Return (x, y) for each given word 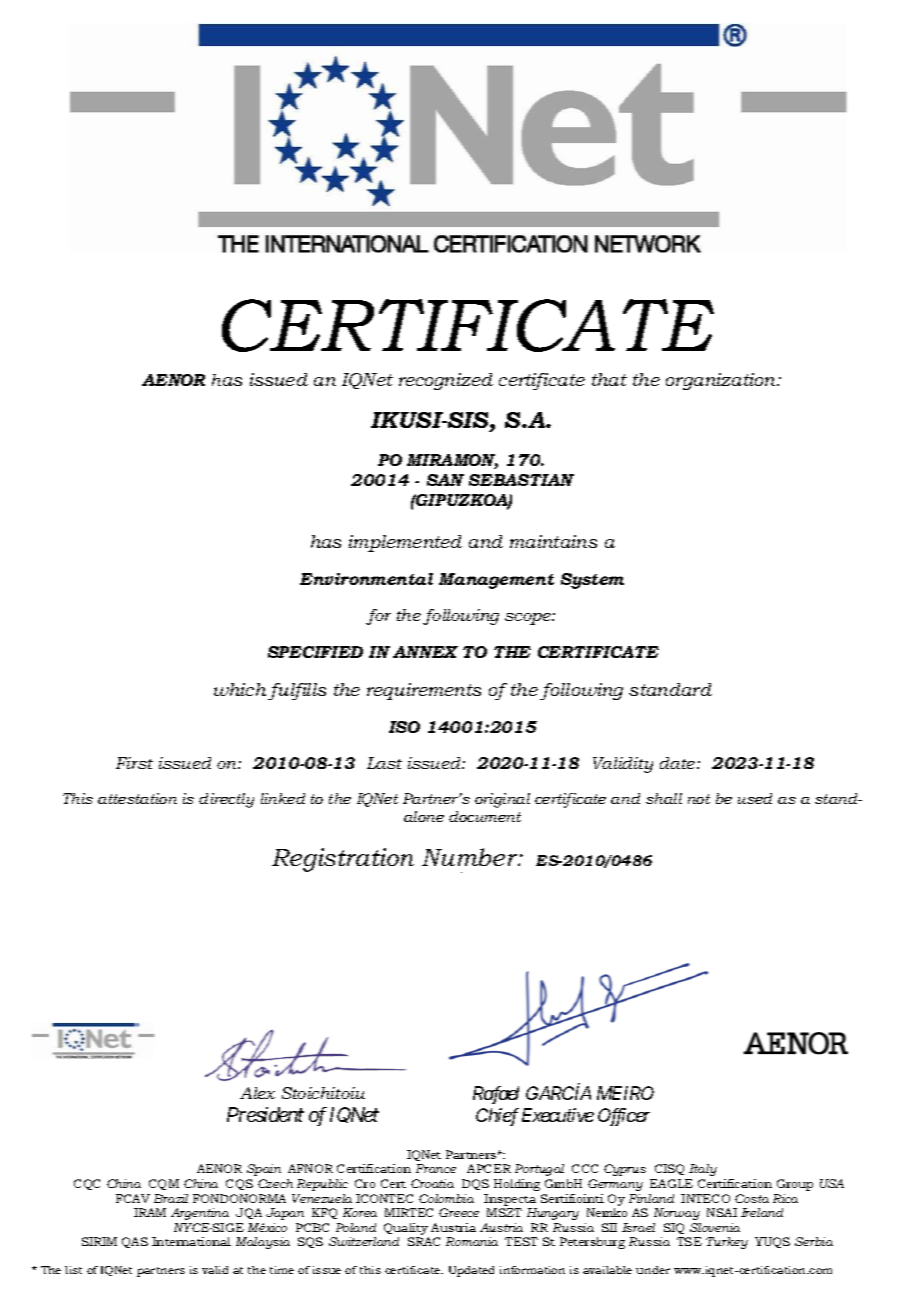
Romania (472, 1241)
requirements (424, 691)
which (240, 689)
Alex (257, 1093)
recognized (446, 381)
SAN (445, 480)
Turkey (727, 1243)
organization (722, 381)
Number (471, 857)
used (755, 798)
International (191, 1241)
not (699, 799)
